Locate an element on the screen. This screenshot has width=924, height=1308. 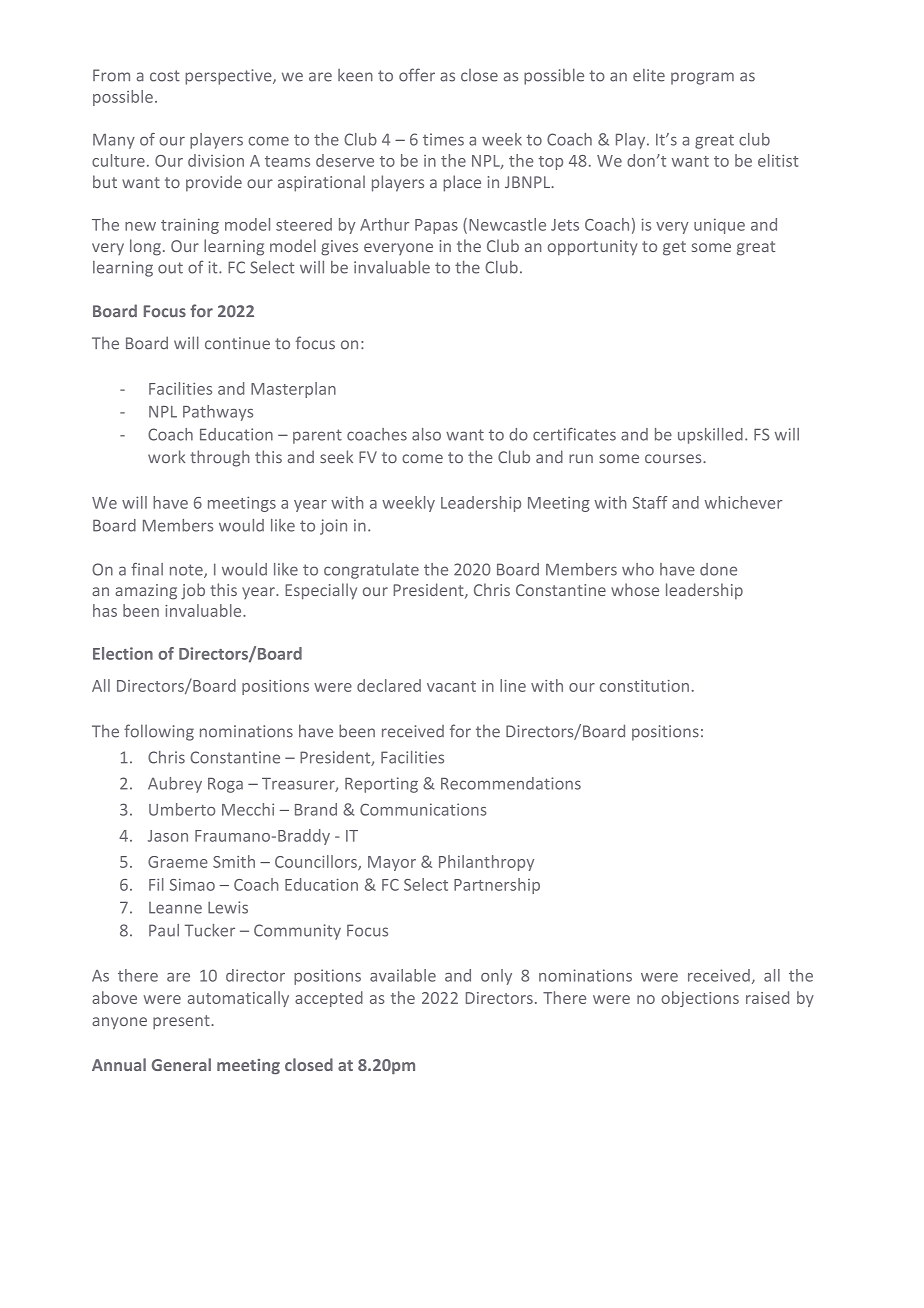
present is located at coordinates (182, 1022).
